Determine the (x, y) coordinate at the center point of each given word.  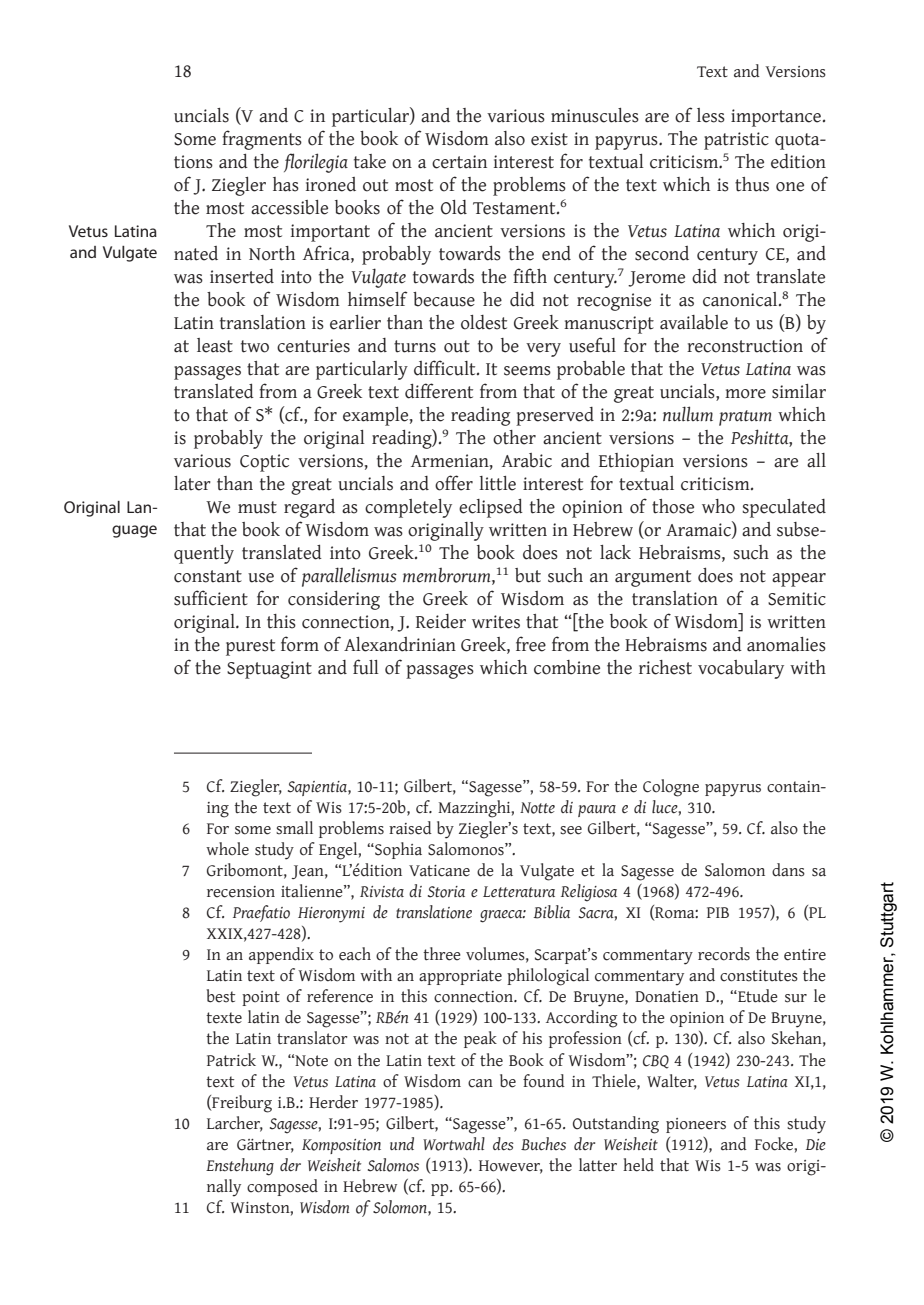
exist (549, 139)
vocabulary (741, 669)
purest (250, 647)
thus (752, 184)
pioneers (696, 1125)
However (511, 1167)
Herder (333, 1102)
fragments (262, 140)
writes (496, 622)
